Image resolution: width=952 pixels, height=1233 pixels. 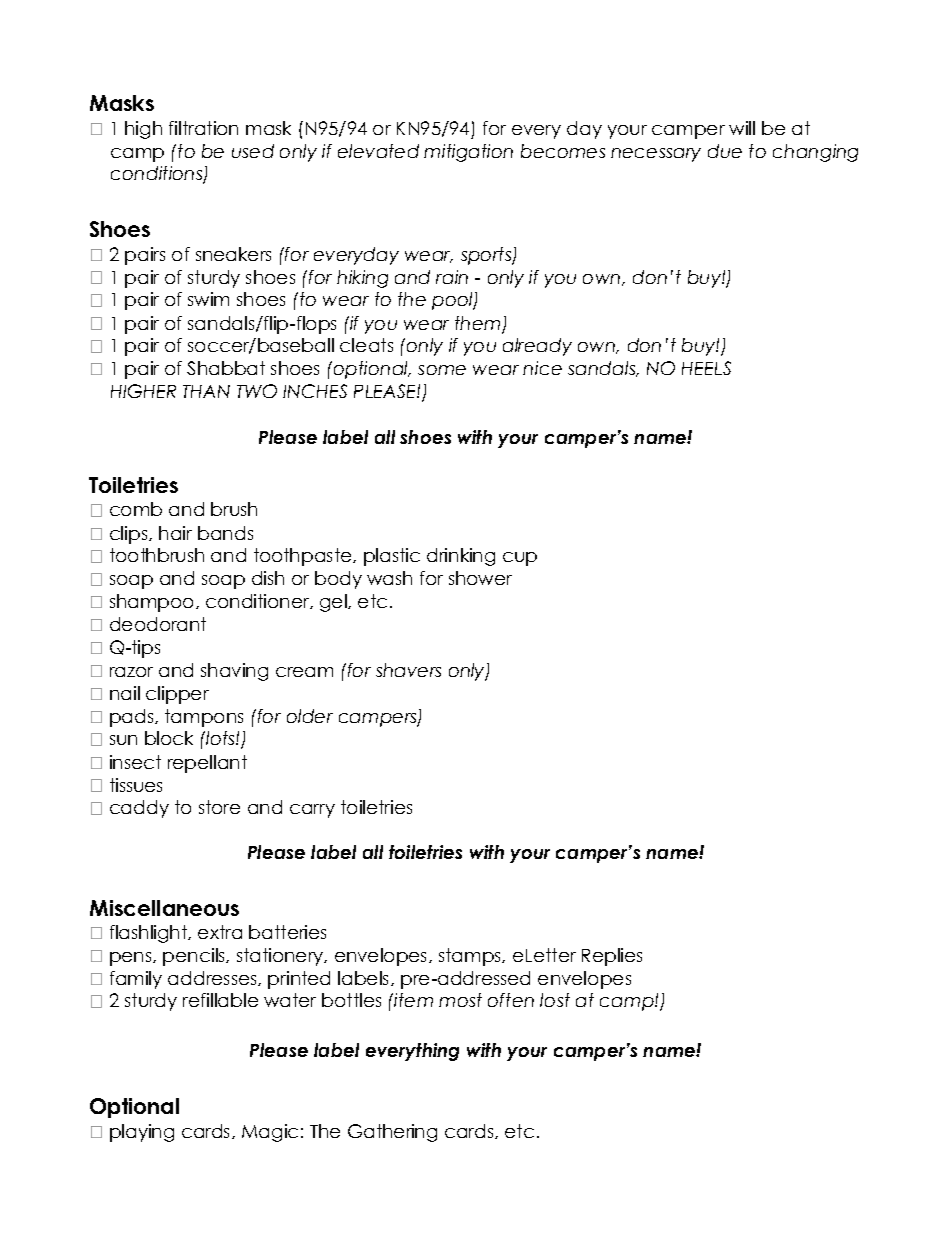 I want to click on deodorant, so click(x=158, y=624).
